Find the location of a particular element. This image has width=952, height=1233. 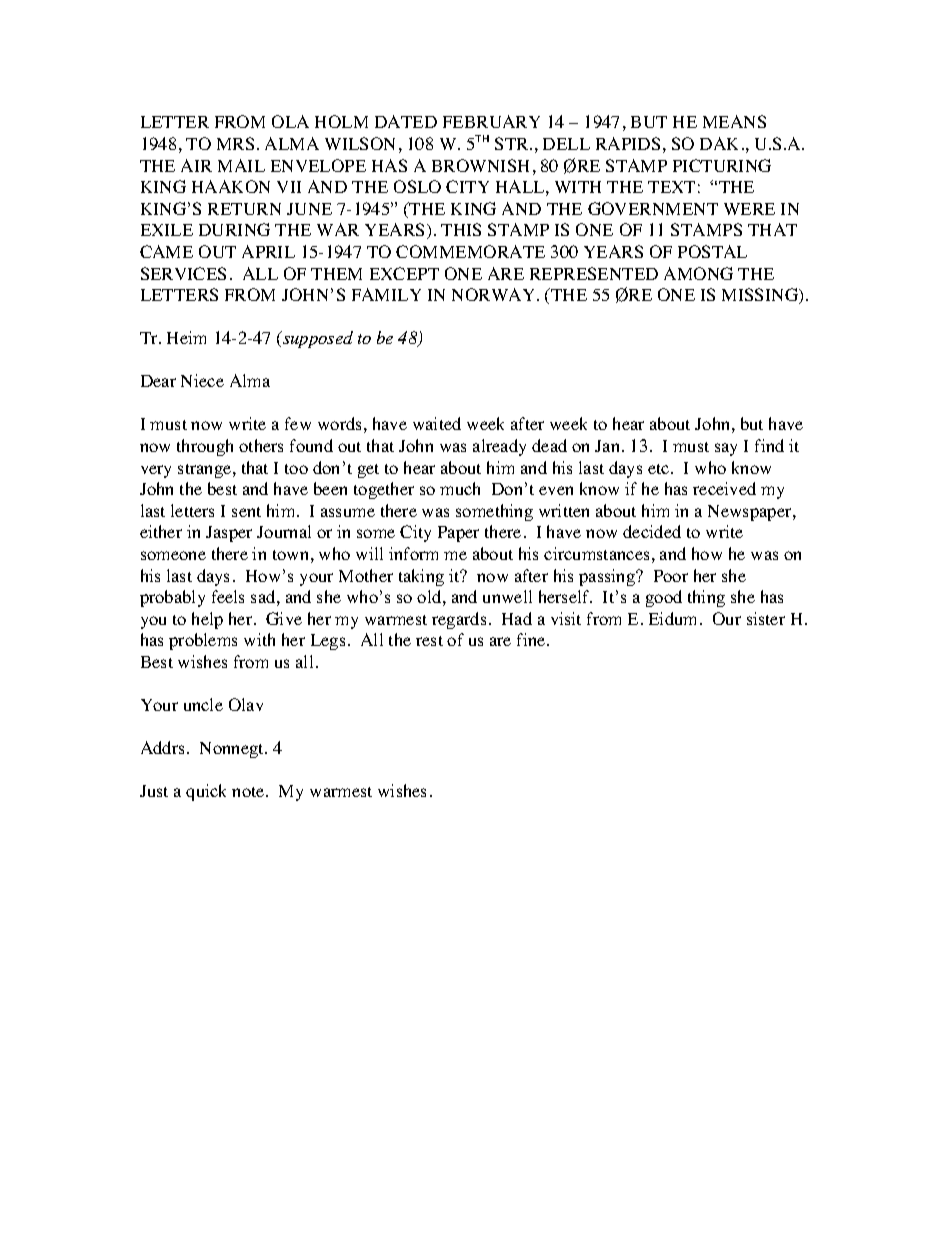

regards is located at coordinates (459, 620).
